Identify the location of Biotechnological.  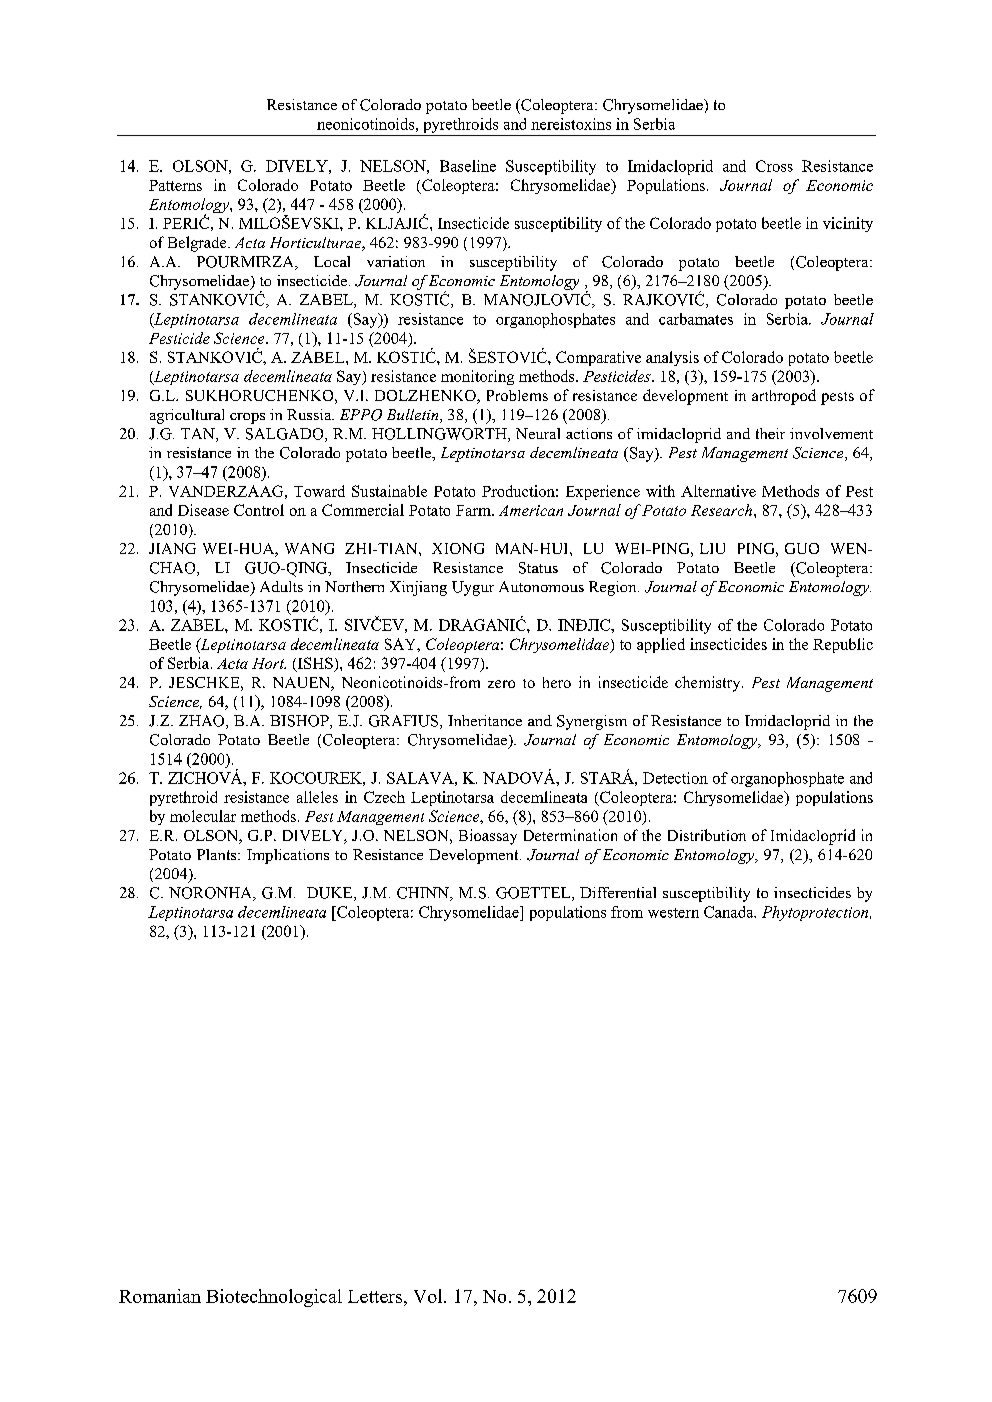
(274, 1298).
